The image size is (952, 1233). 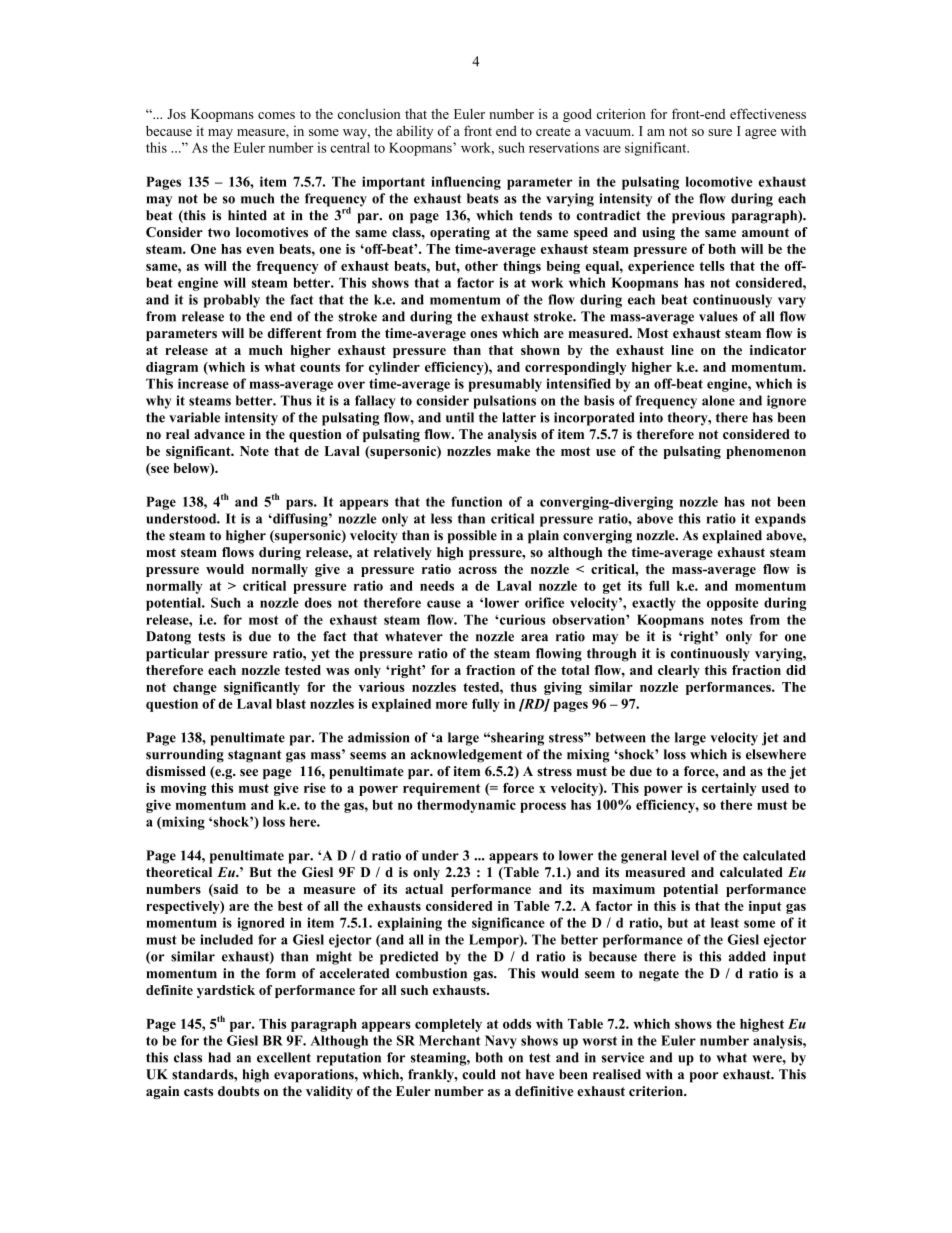 I want to click on had, so click(x=219, y=1057).
